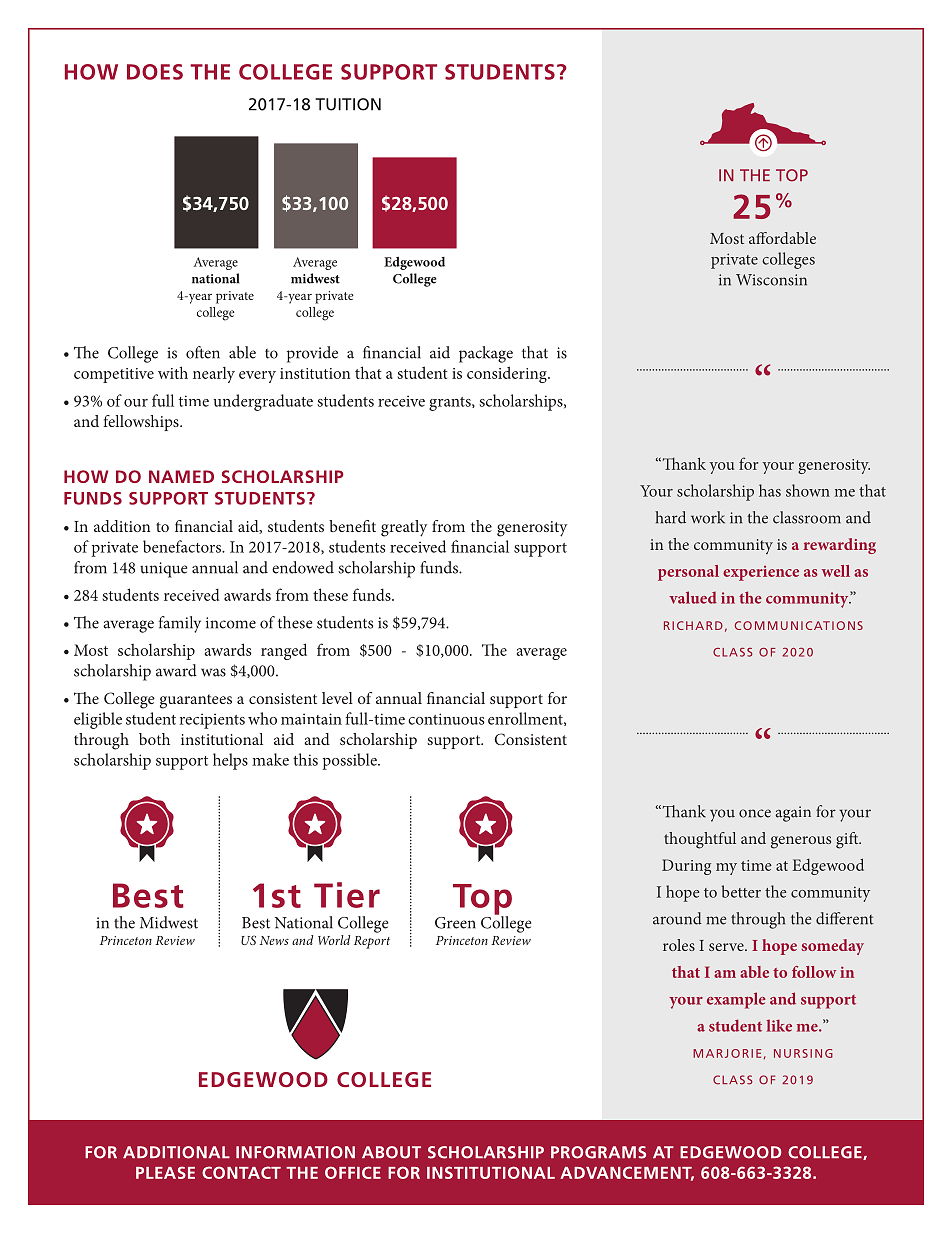 This screenshot has height=1233, width=952. What do you see at coordinates (771, 280) in the screenshot?
I see `Wisconsin` at bounding box center [771, 280].
